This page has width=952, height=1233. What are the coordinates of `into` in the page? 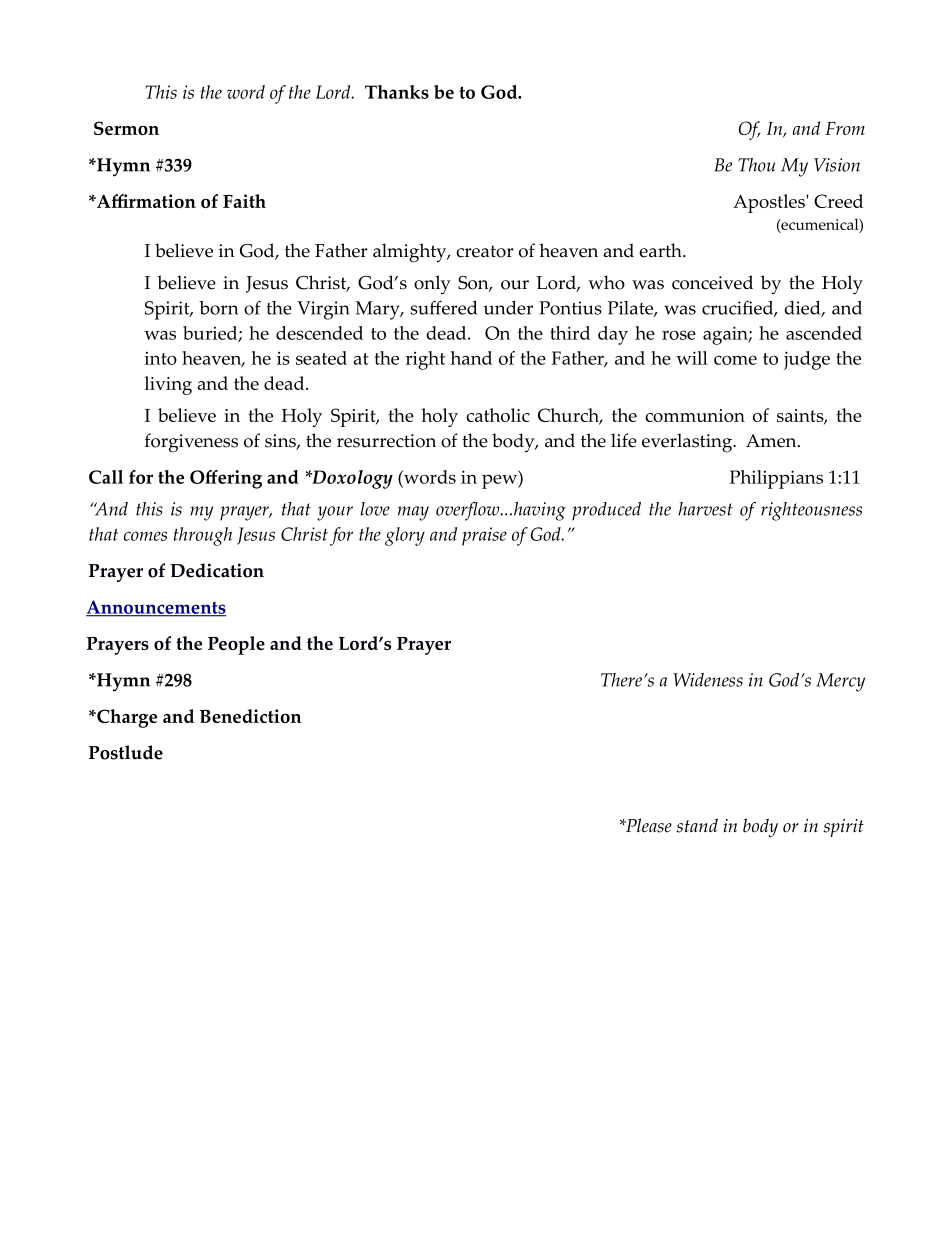 It's located at (161, 358).
